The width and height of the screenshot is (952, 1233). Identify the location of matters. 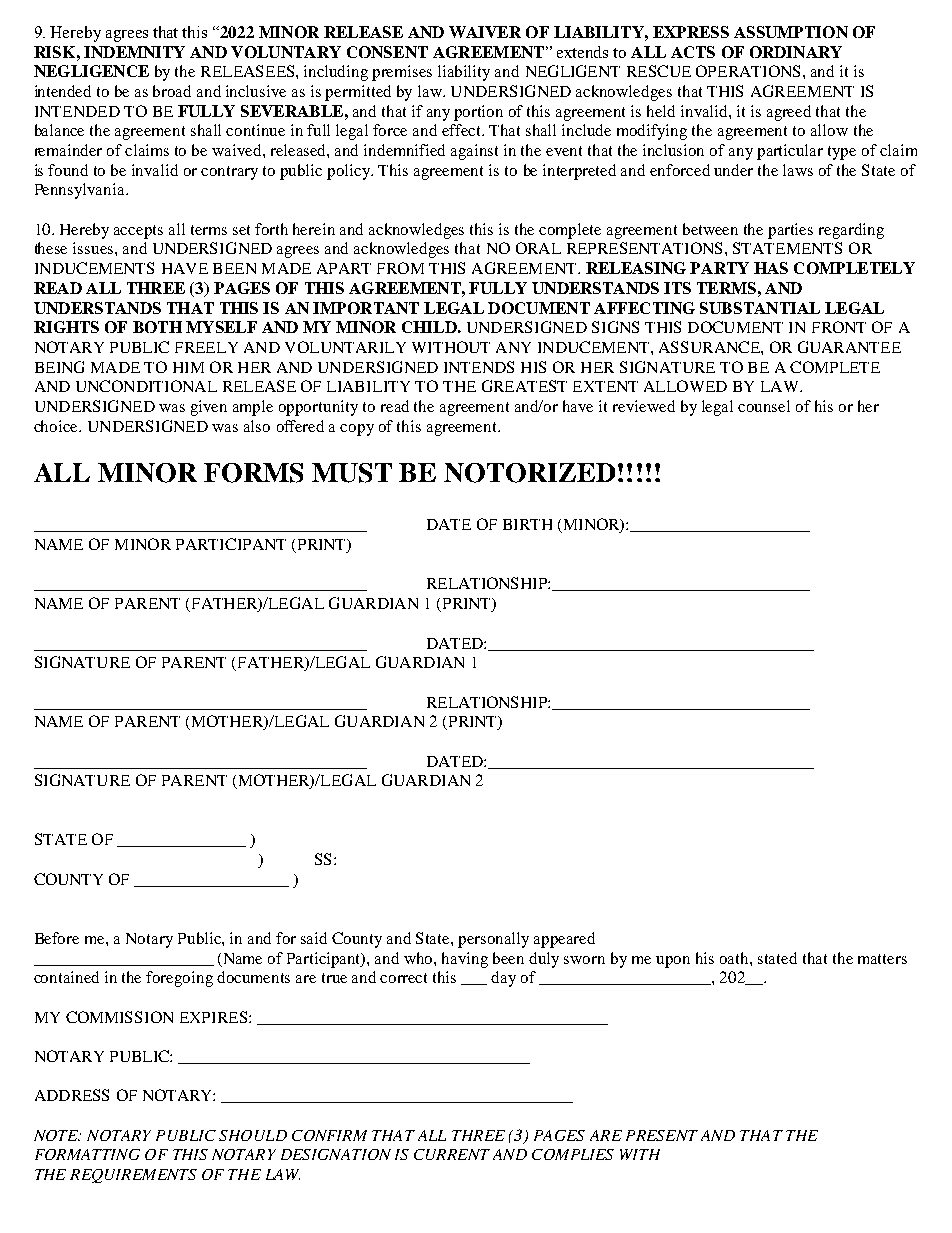
(882, 959).
